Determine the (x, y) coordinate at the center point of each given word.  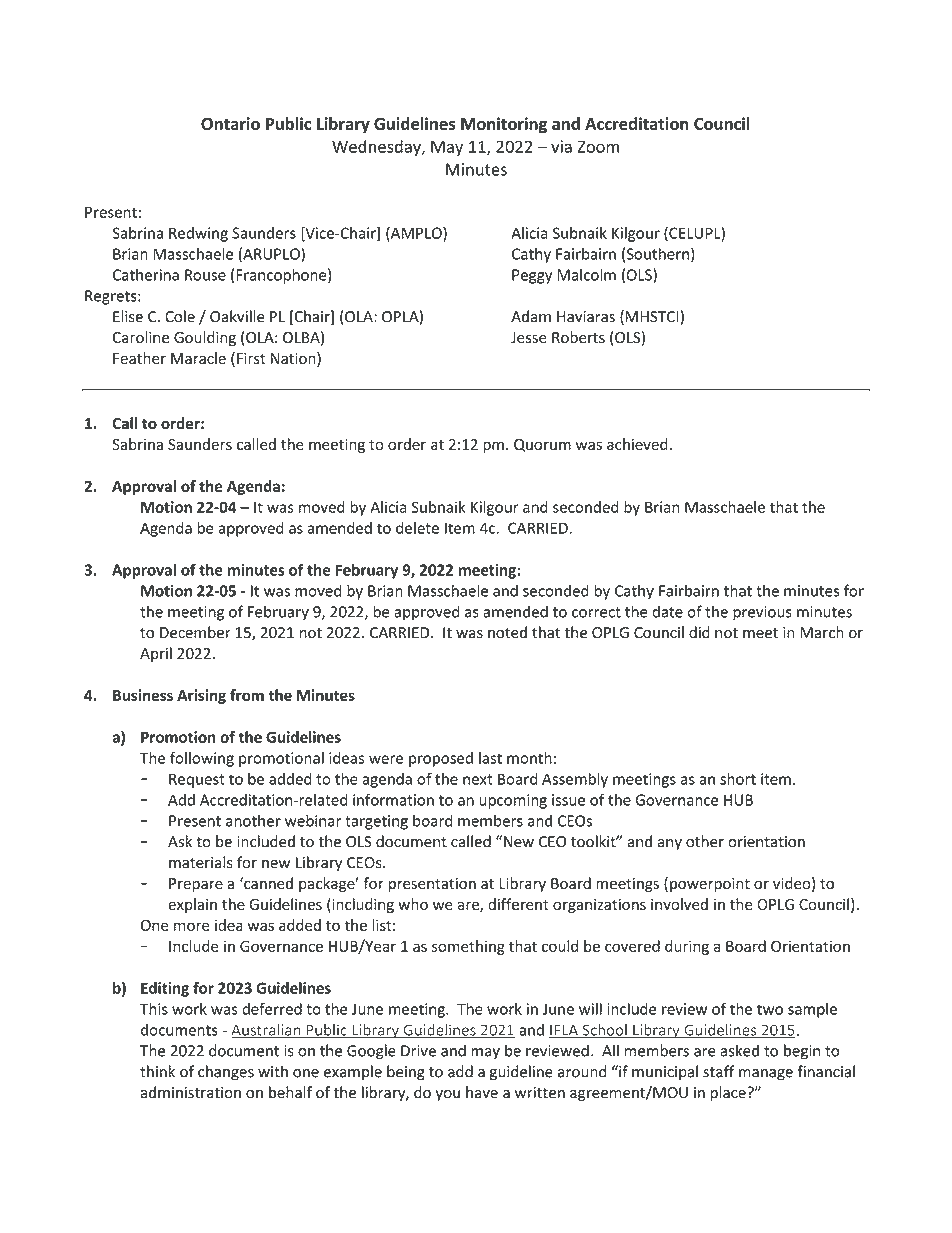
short (738, 779)
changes (226, 1073)
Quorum (542, 445)
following (202, 759)
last (490, 758)
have (482, 1092)
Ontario (230, 123)
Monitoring (504, 125)
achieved (637, 444)
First (251, 358)
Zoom (598, 147)
